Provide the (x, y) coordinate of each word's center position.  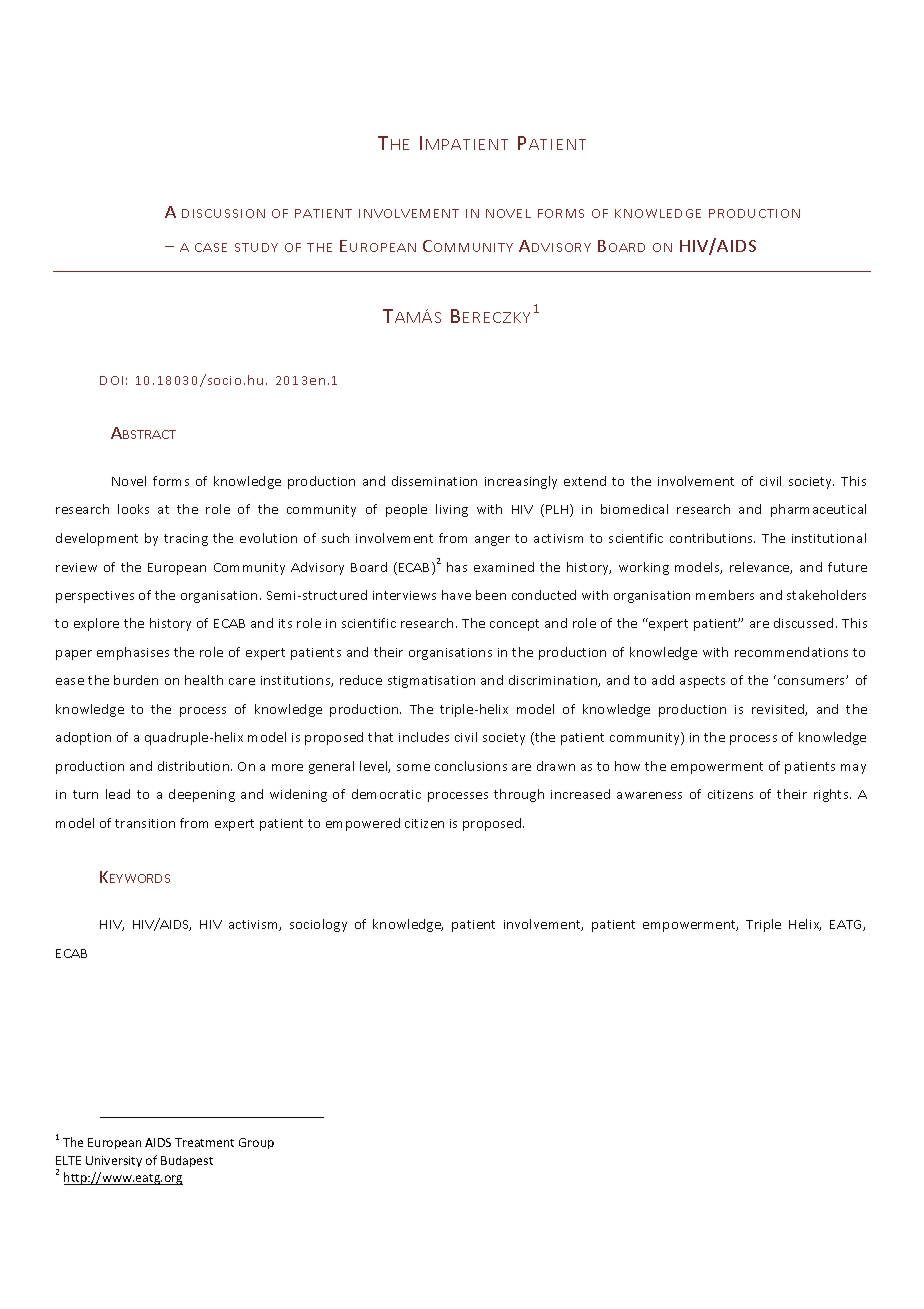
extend (585, 481)
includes (424, 737)
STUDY (256, 247)
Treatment (204, 1142)
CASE (211, 247)
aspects (702, 682)
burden (136, 680)
